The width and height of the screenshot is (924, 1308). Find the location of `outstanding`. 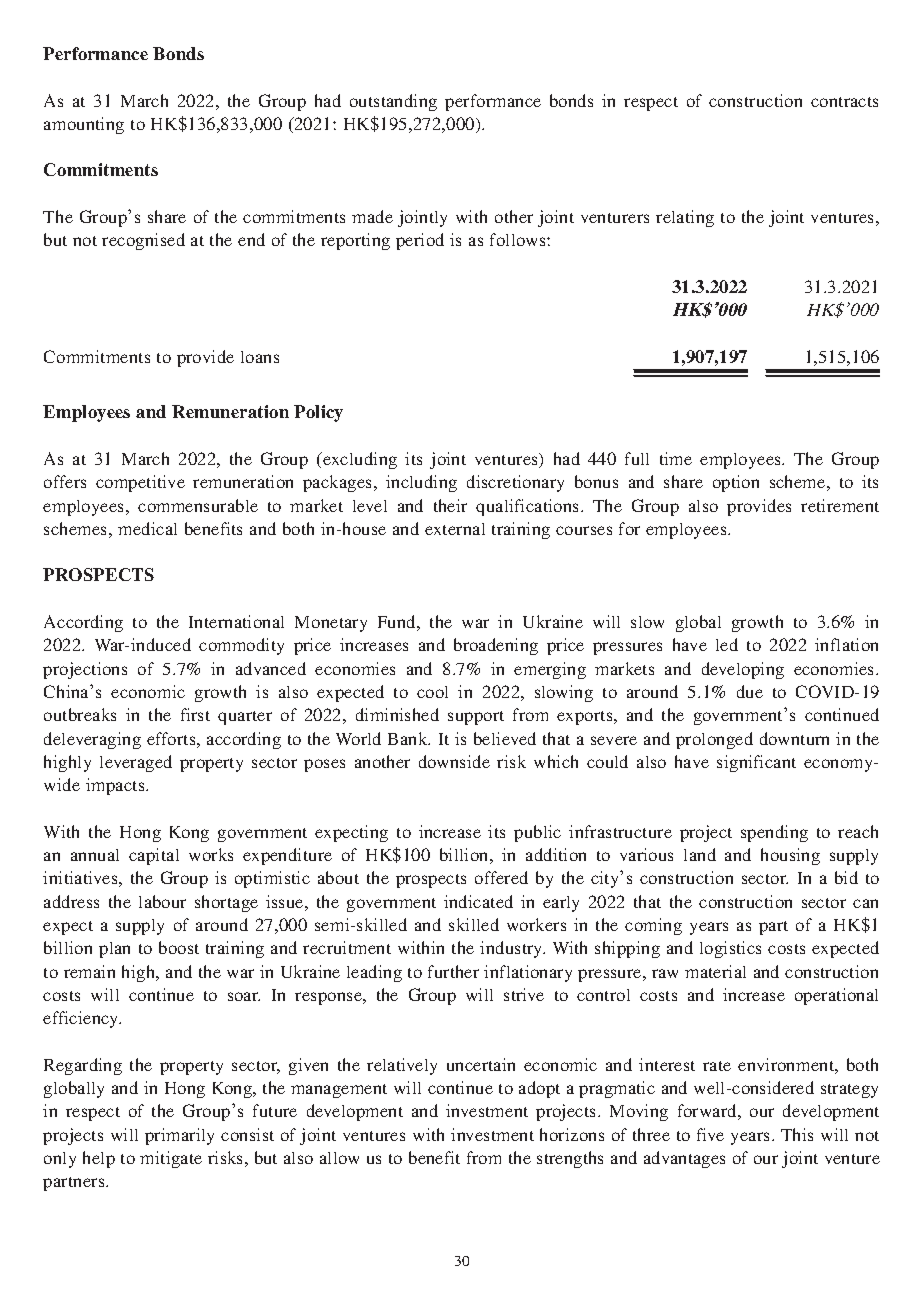

outstanding is located at coordinates (393, 102).
